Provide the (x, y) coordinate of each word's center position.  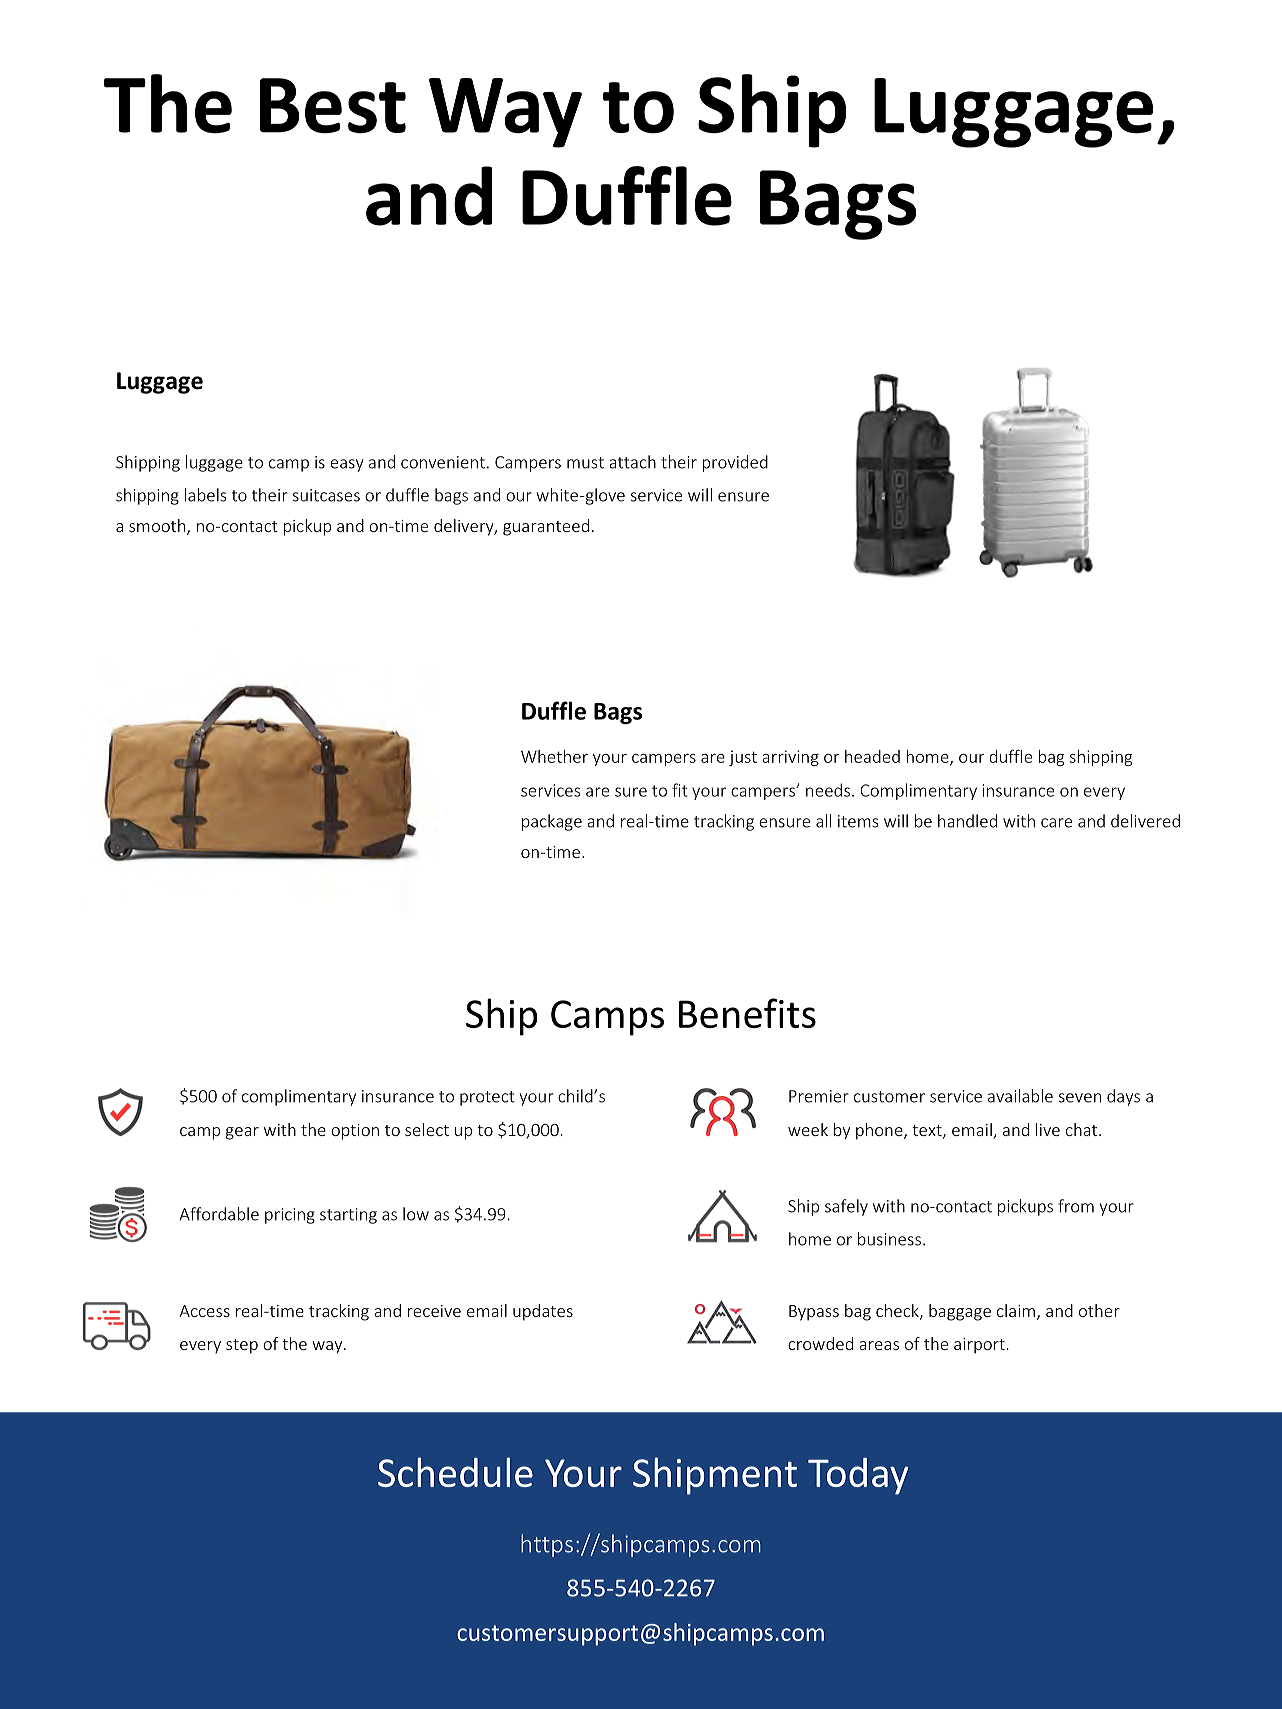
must (585, 463)
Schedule (455, 1472)
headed (872, 756)
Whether (554, 756)
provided (735, 463)
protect (487, 1098)
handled (967, 821)
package (552, 822)
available (1020, 1096)
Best (333, 106)
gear (242, 1133)
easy (347, 465)
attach (632, 462)
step (242, 1346)
